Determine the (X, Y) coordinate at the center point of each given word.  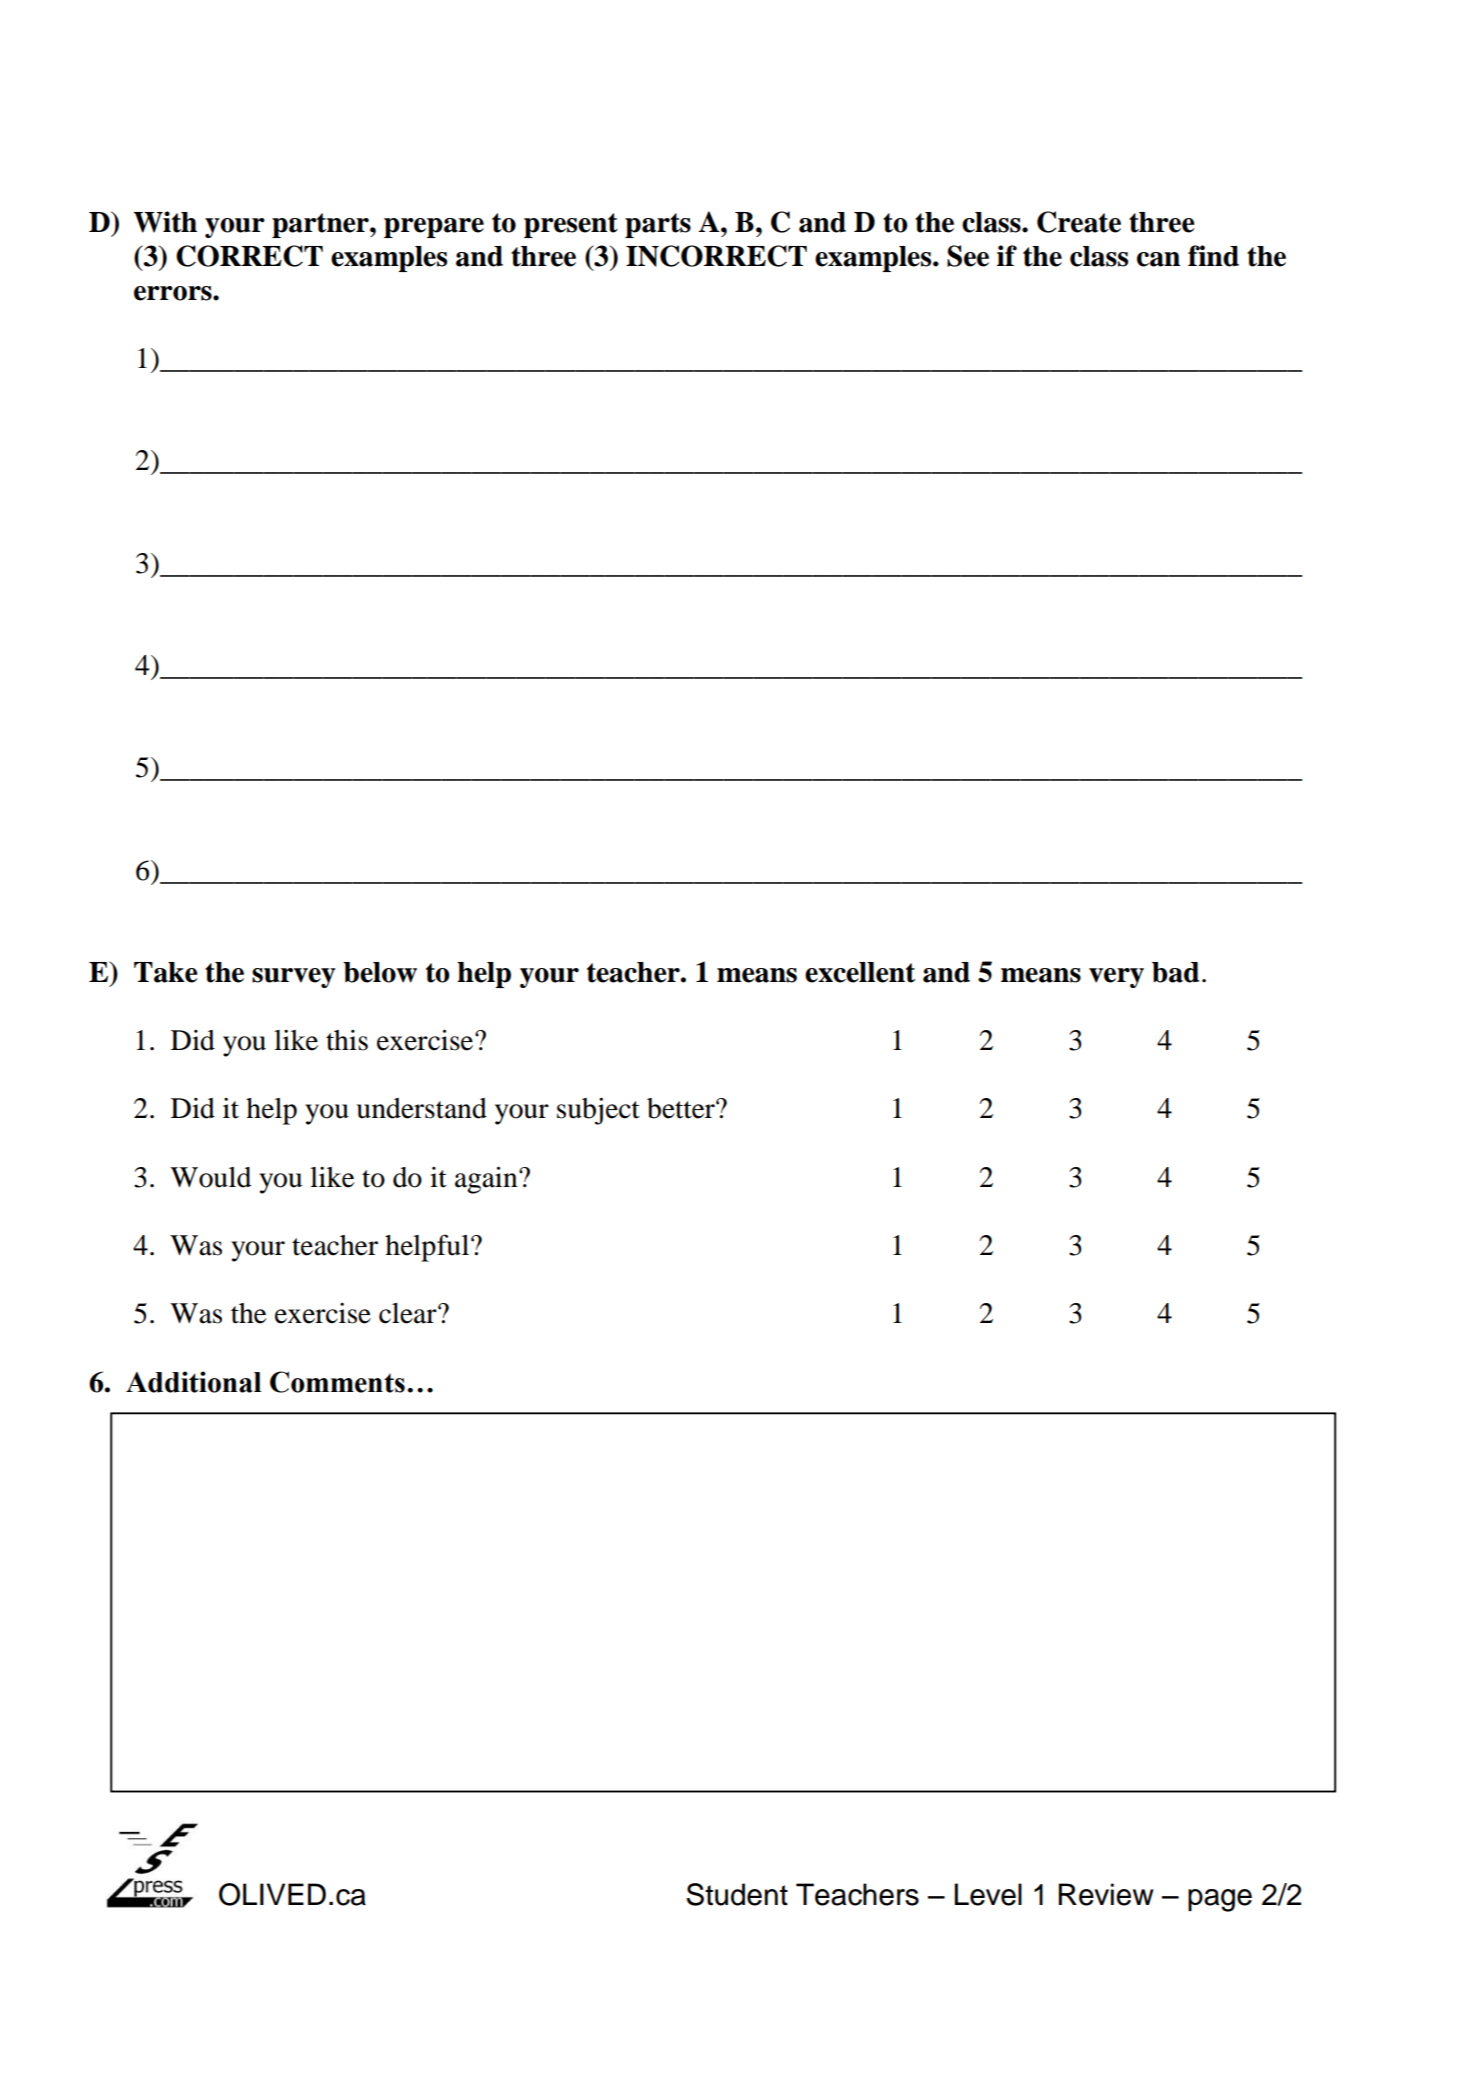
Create (1079, 222)
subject (598, 1111)
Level (988, 1894)
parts (658, 225)
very (1116, 978)
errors (174, 293)
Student (737, 1894)
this (347, 1040)
